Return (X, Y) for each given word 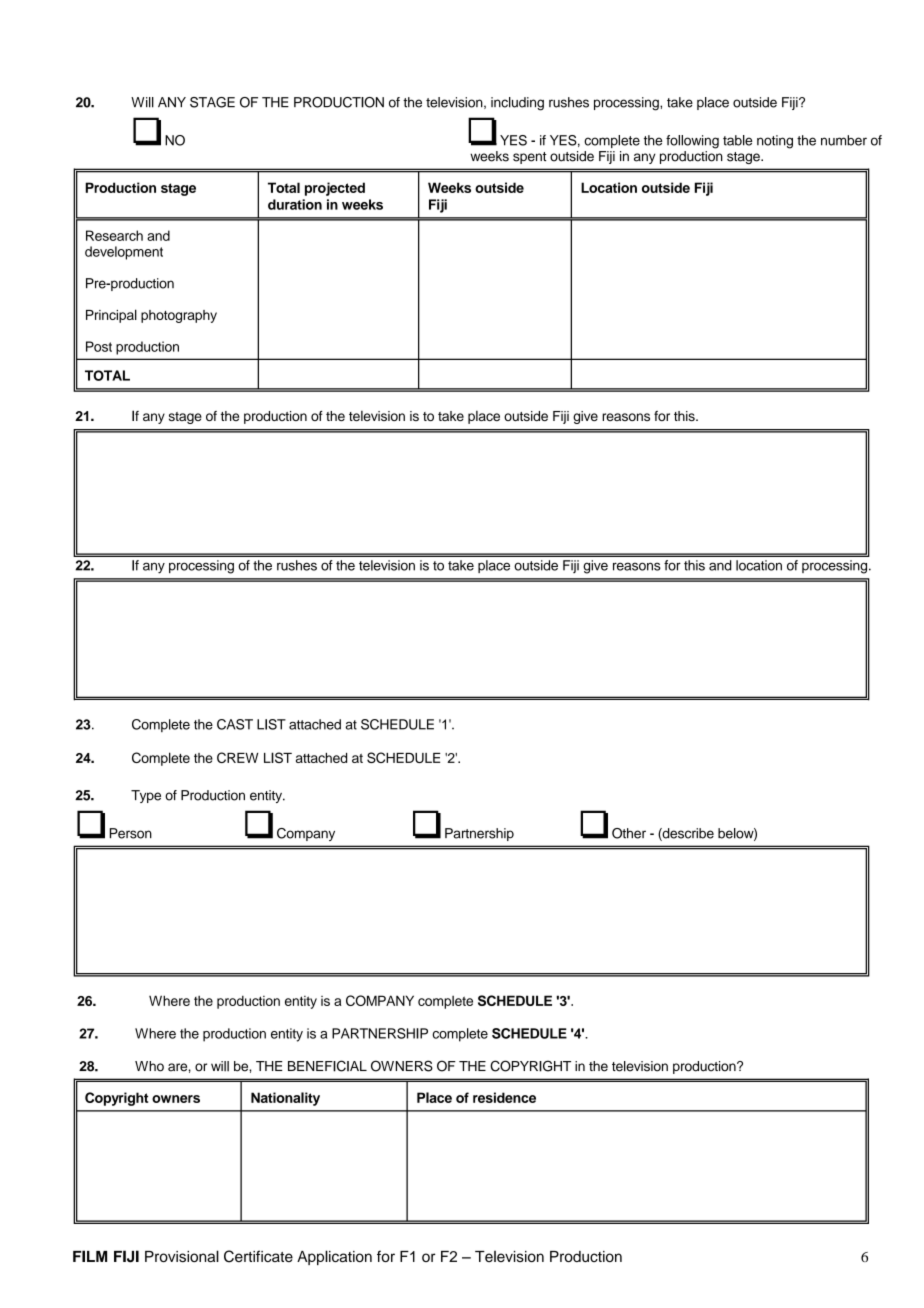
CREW (237, 757)
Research (114, 235)
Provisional (182, 1256)
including (517, 104)
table (737, 140)
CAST (235, 724)
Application (334, 1257)
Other (629, 833)
